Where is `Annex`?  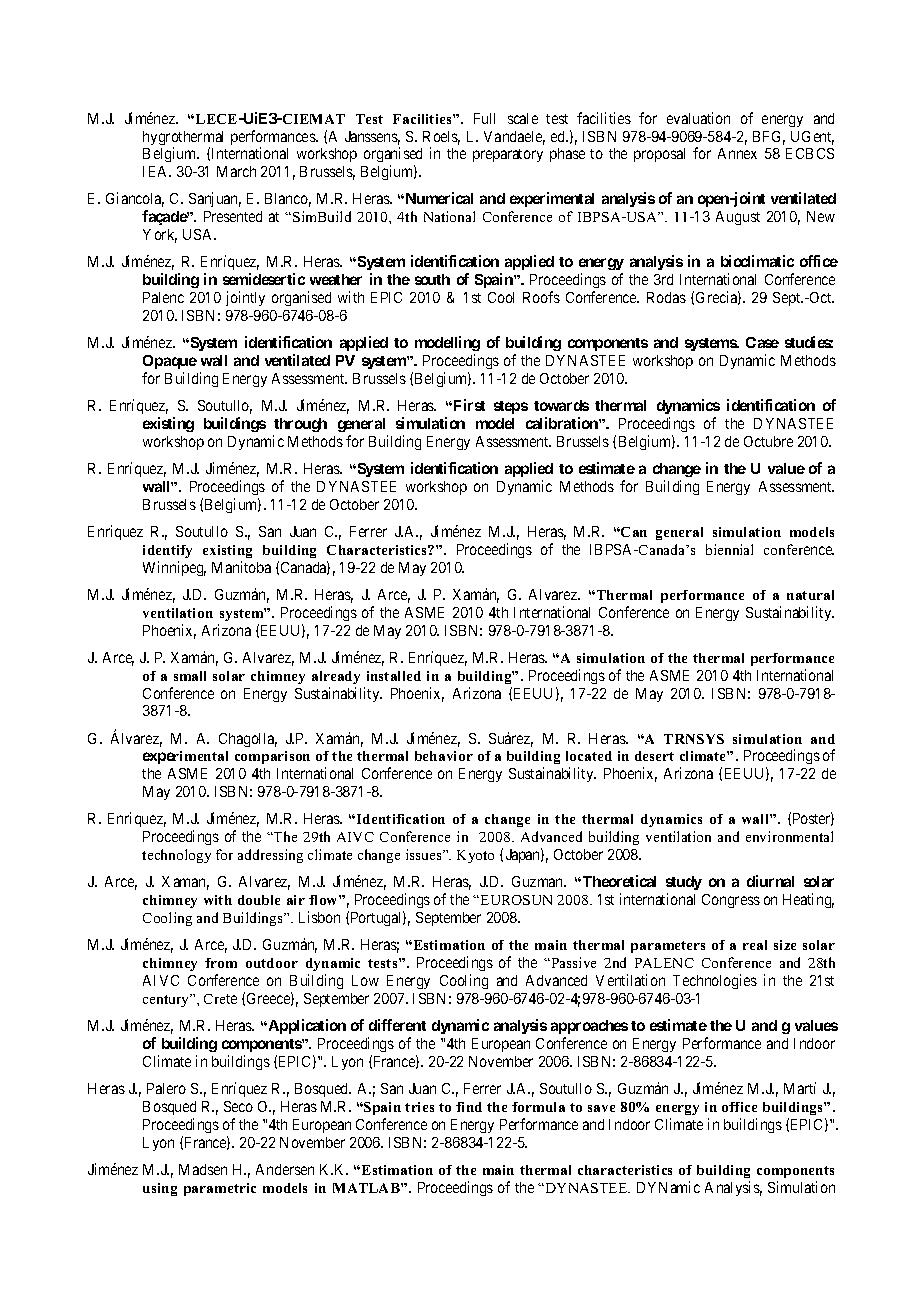
Annex is located at coordinates (737, 153).
